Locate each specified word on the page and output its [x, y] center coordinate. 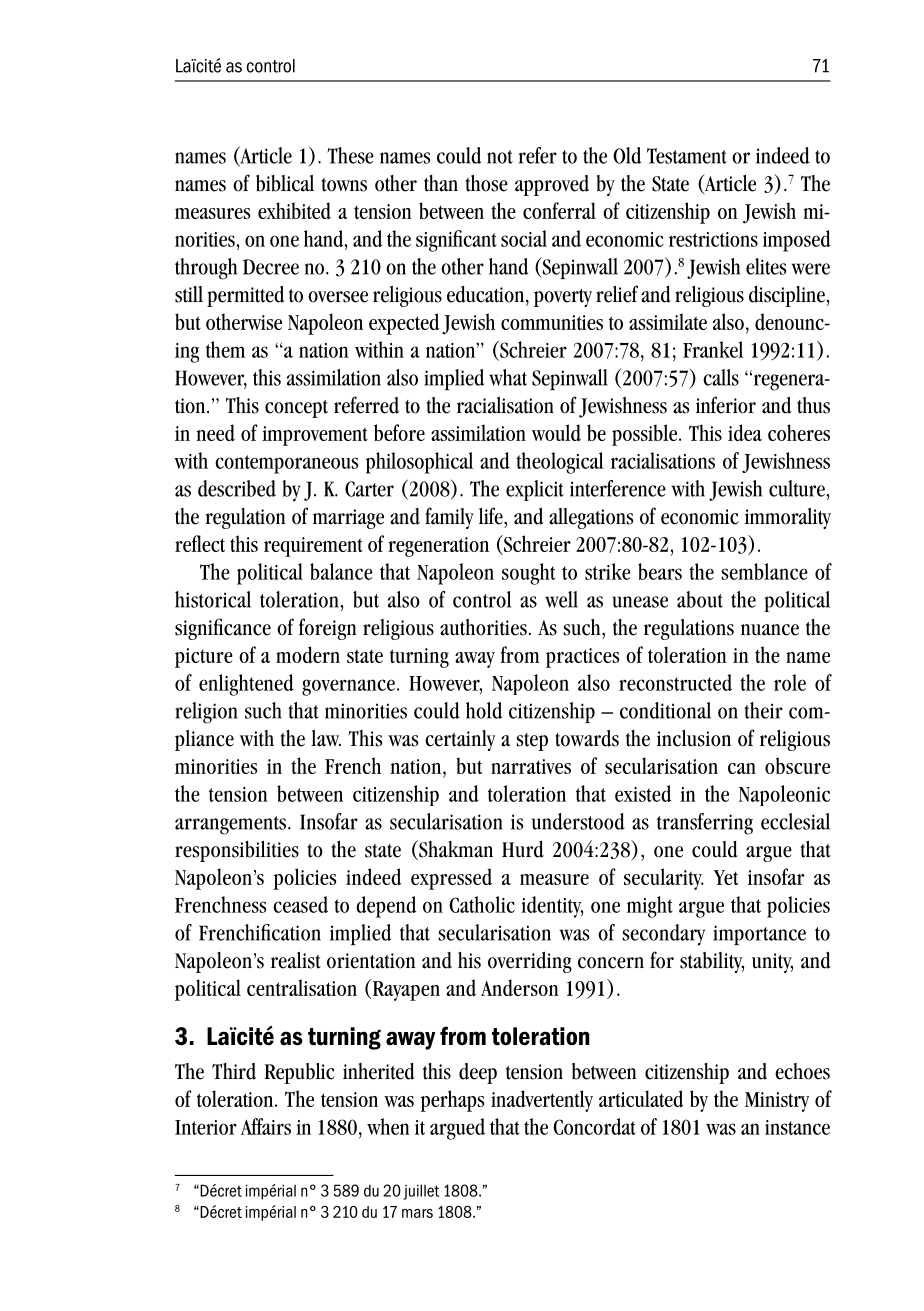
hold [484, 710]
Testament [687, 156]
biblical [285, 183]
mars [417, 1213]
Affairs [266, 1126]
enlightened [246, 685]
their [763, 710]
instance [797, 1127]
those [487, 183]
